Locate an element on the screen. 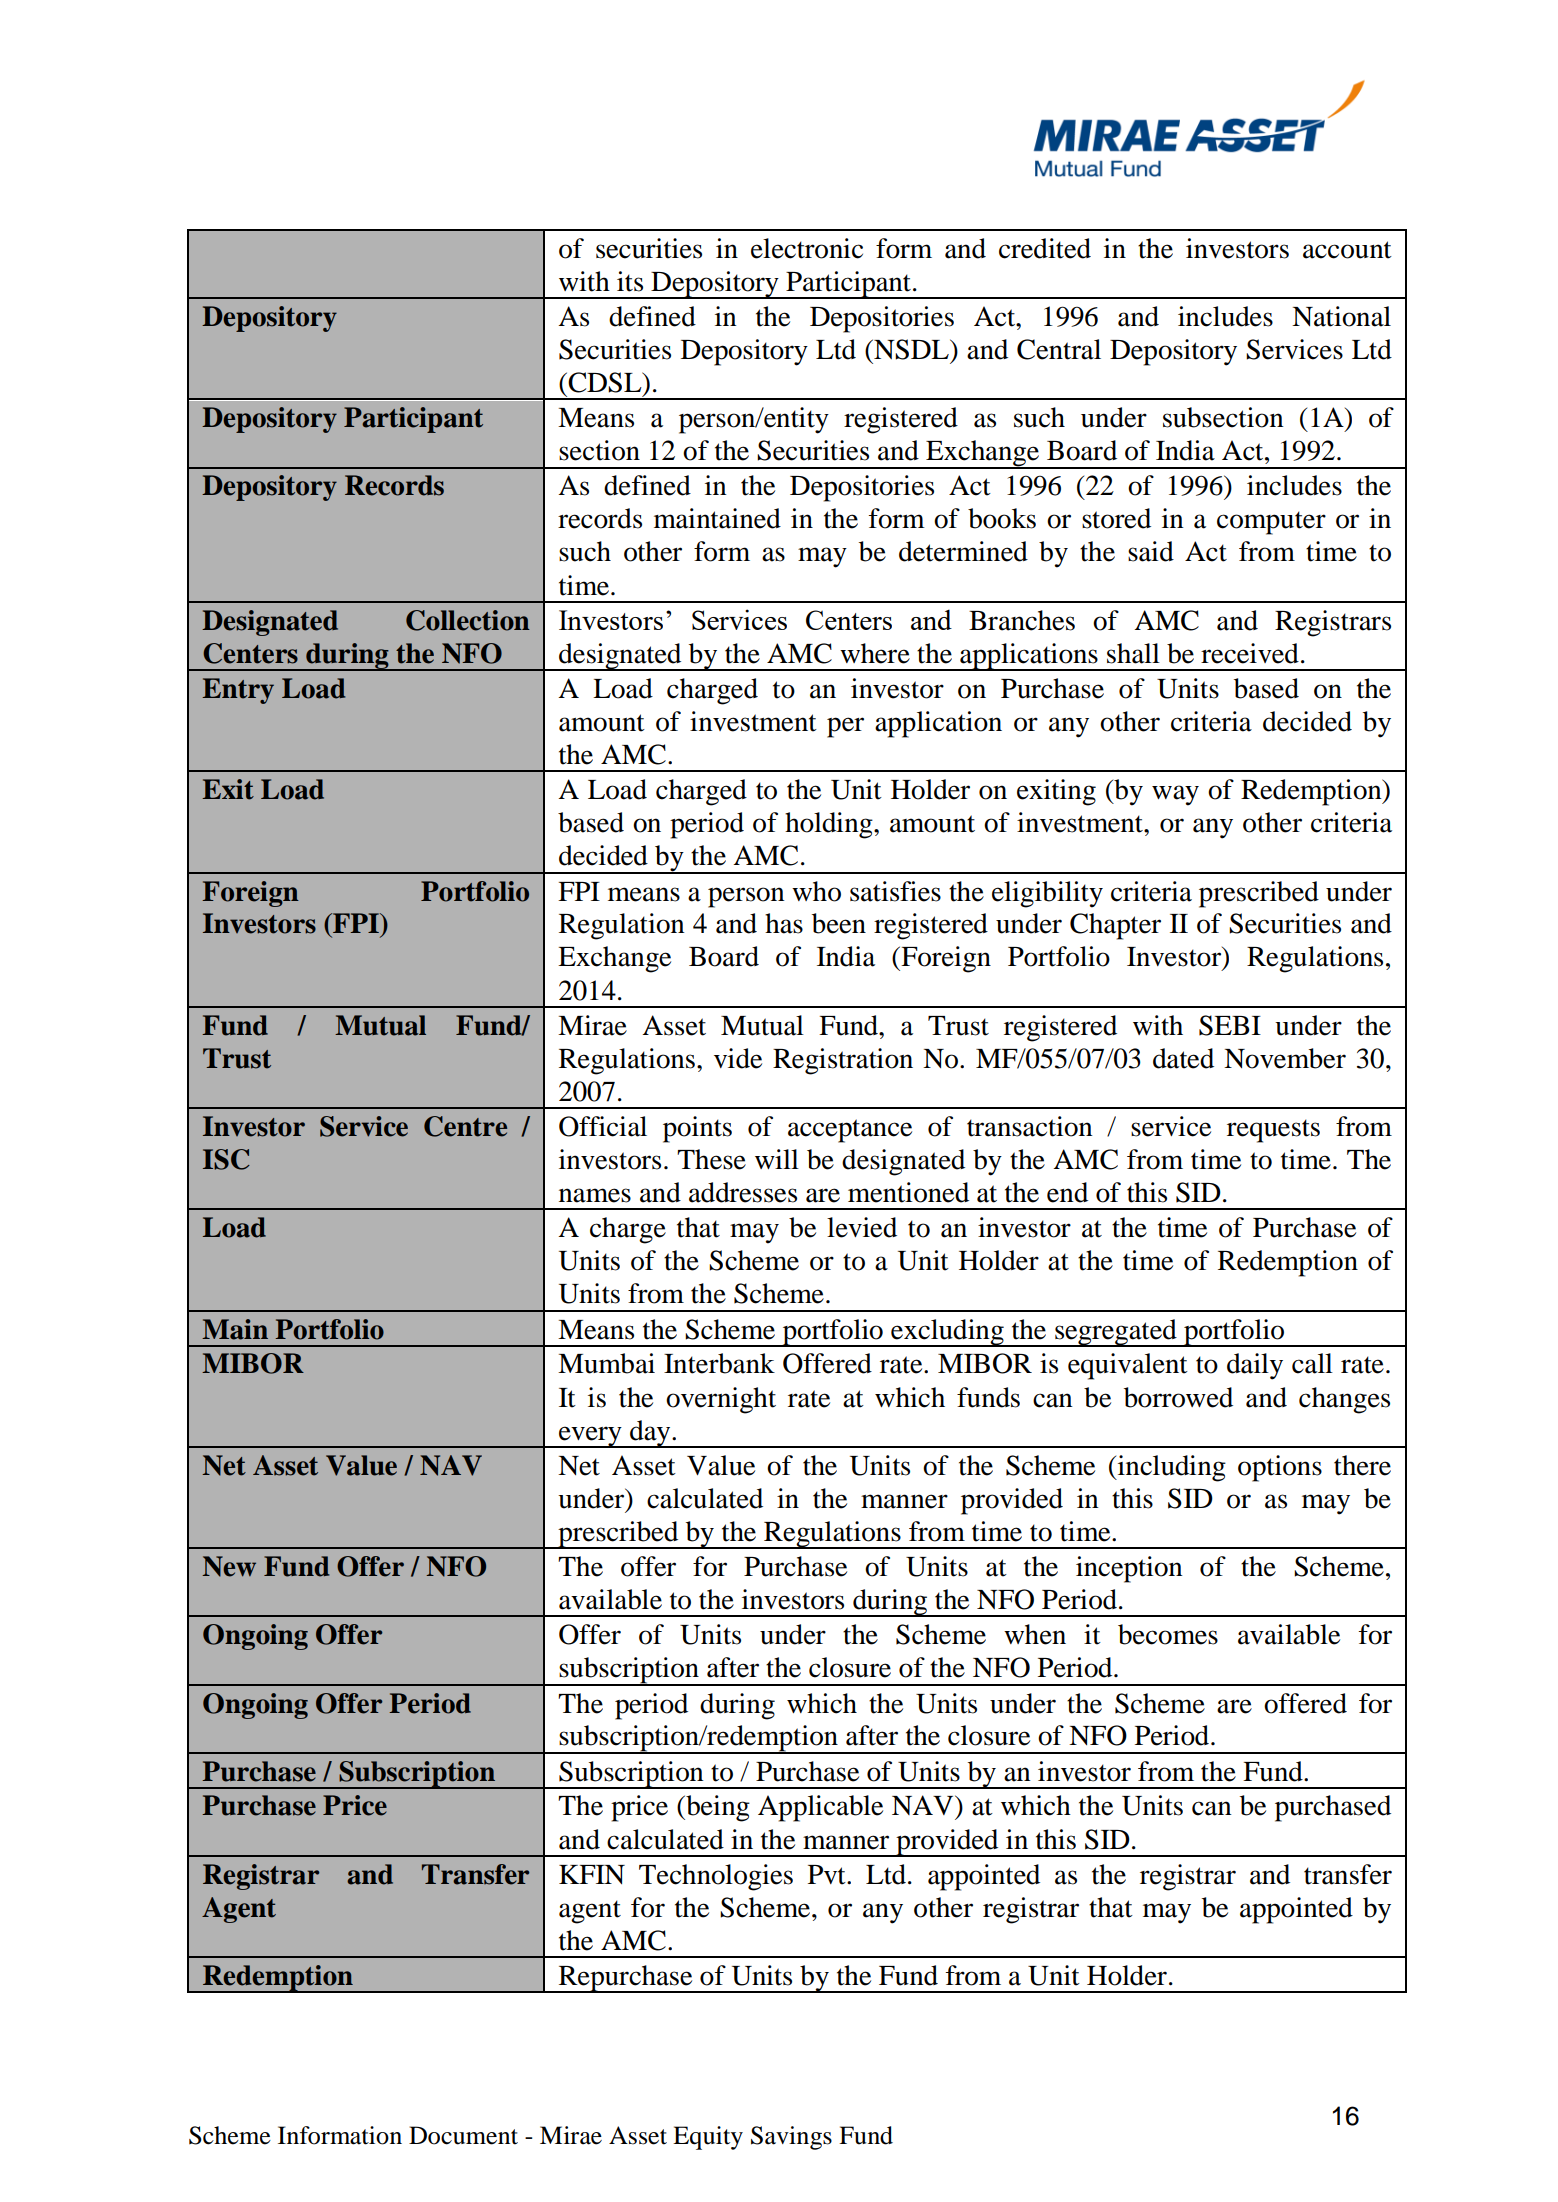 Image resolution: width=1558 pixels, height=2202 pixels. Centre is located at coordinates (465, 1126).
